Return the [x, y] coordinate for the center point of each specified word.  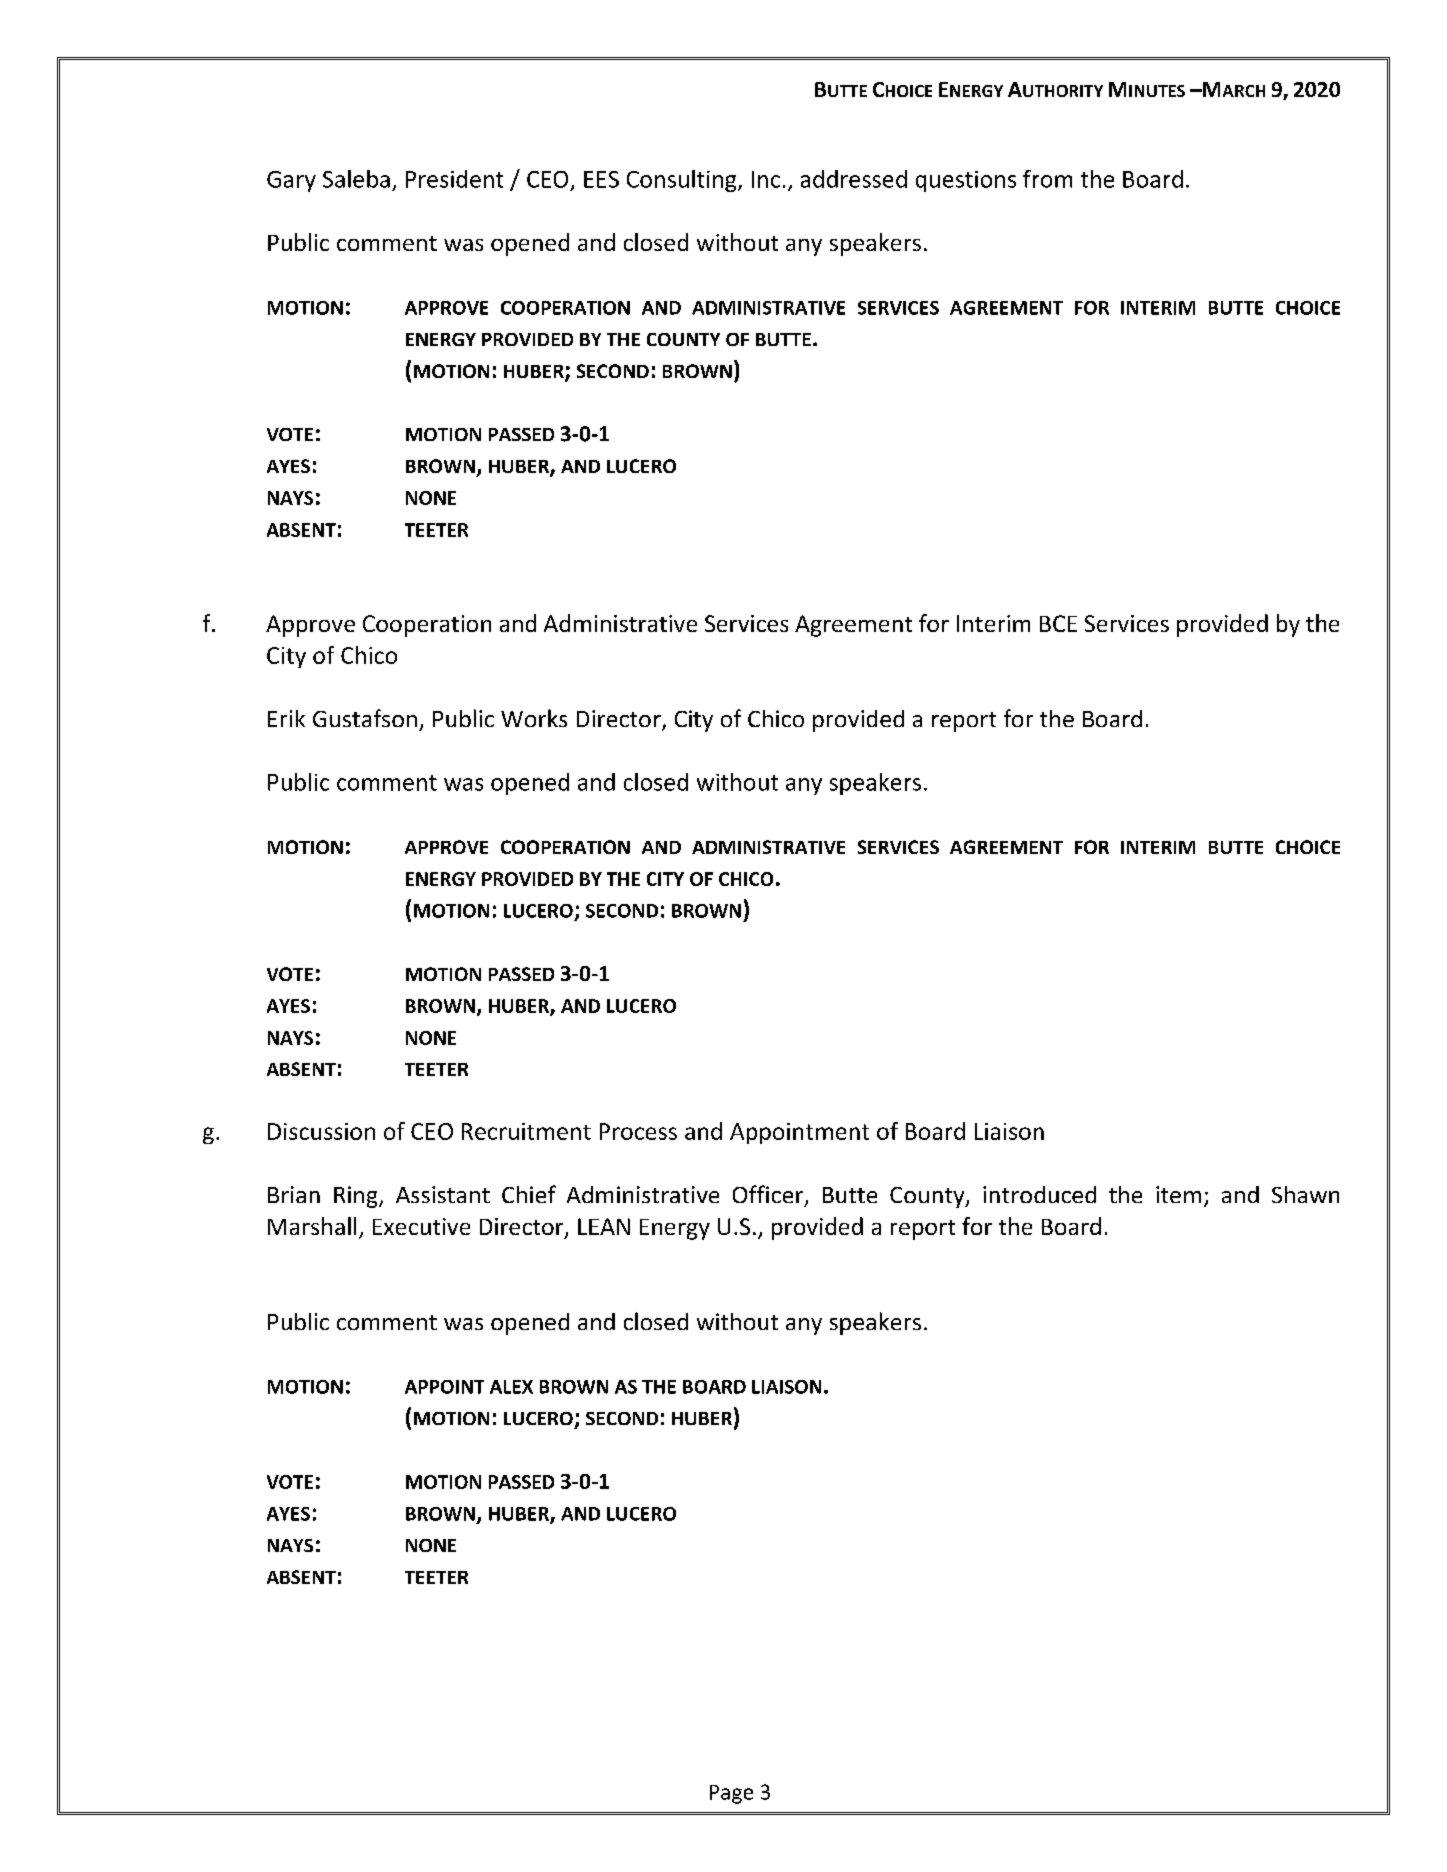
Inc [766, 179]
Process [638, 1131]
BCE [1058, 623]
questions [966, 181]
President [454, 179]
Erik [286, 718]
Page [731, 1794]
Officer [769, 1195]
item [1178, 1194]
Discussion [321, 1131]
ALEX [511, 1387]
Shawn [1305, 1194]
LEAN [604, 1226]
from [1047, 179]
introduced [1039, 1194]
